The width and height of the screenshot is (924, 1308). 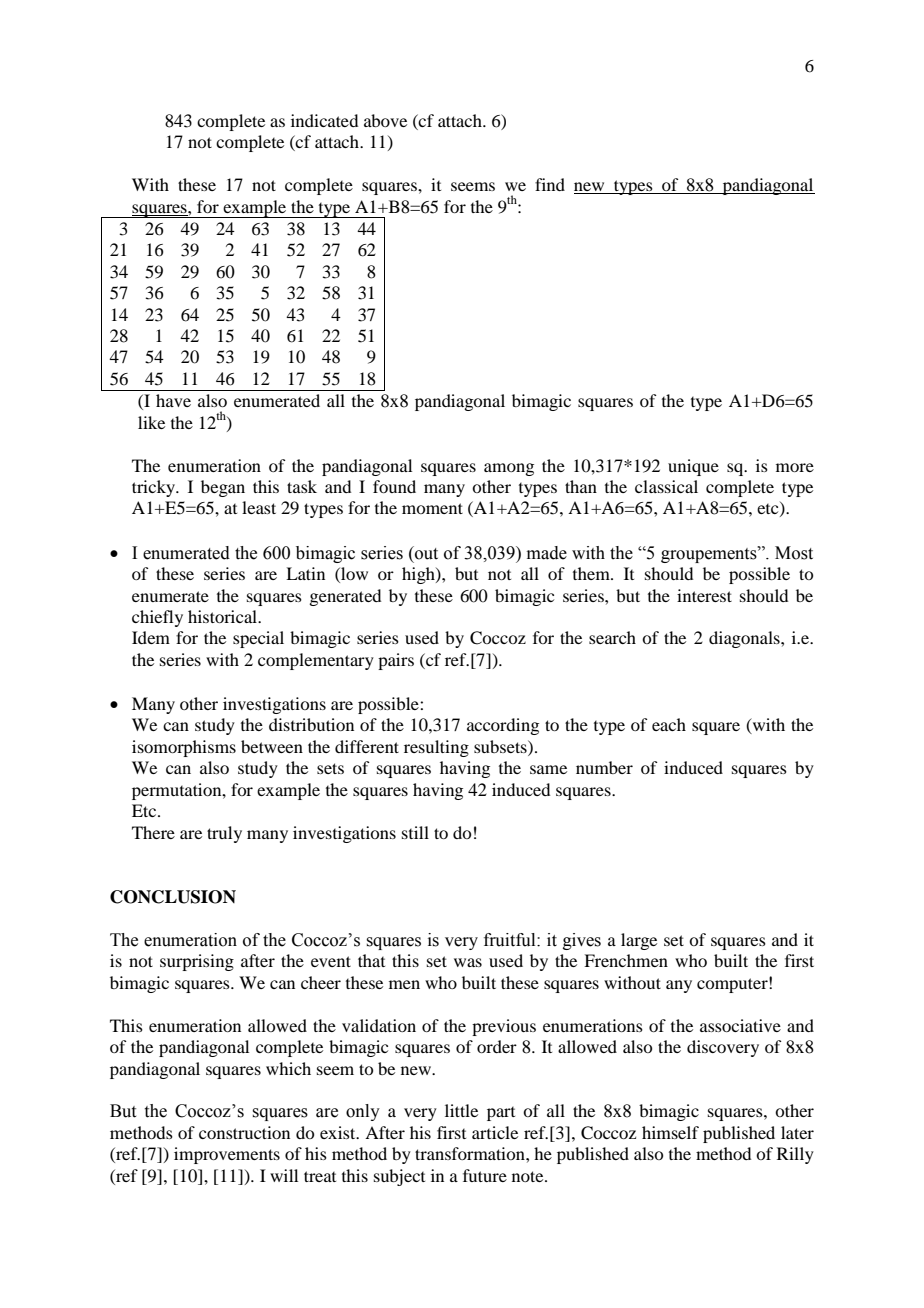 I want to click on find, so click(x=550, y=184).
